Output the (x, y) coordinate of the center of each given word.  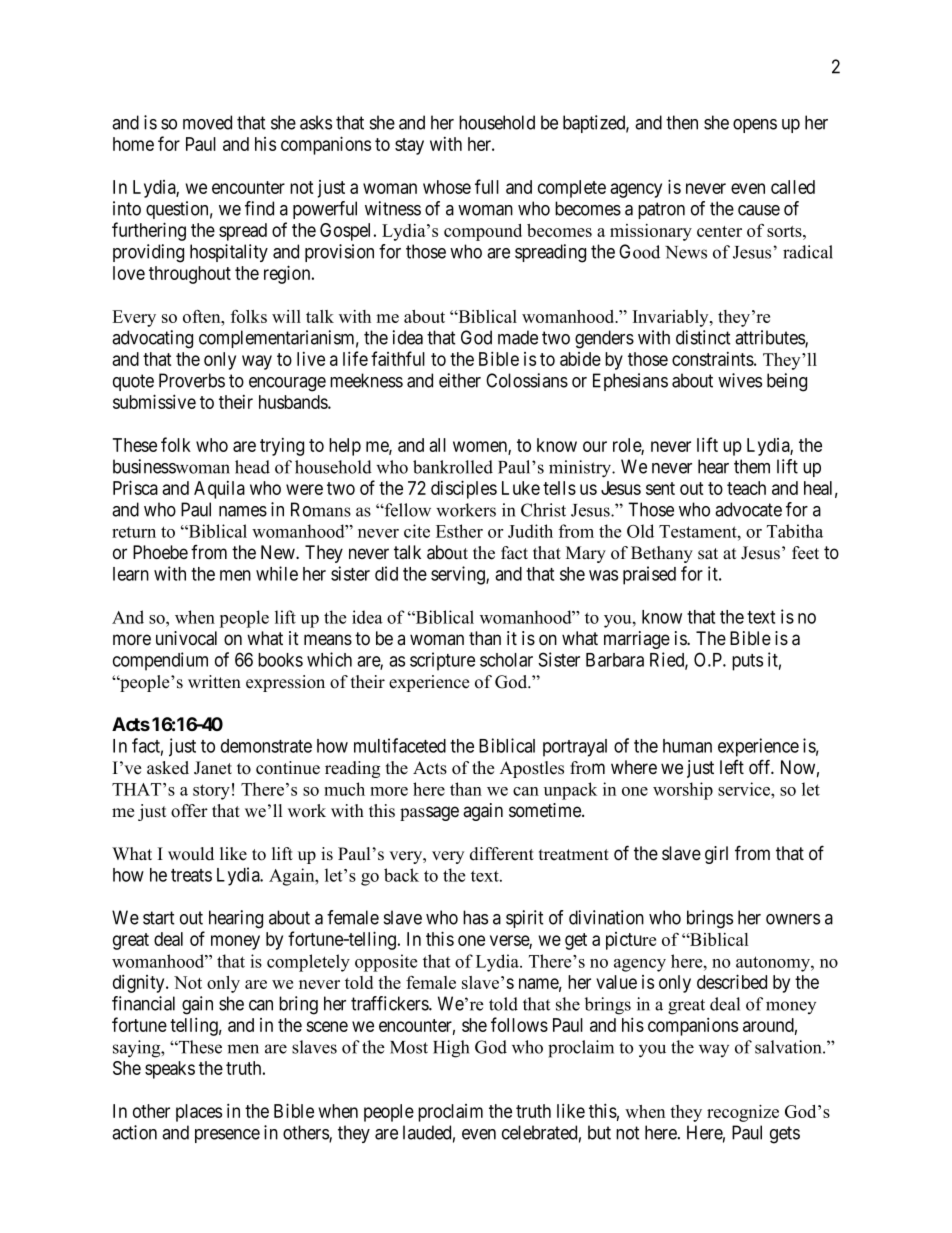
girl (716, 855)
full (487, 186)
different (502, 854)
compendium (160, 661)
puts (747, 662)
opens (755, 126)
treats (191, 875)
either (460, 380)
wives (740, 380)
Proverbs (192, 380)
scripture (442, 661)
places (199, 1113)
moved (207, 122)
